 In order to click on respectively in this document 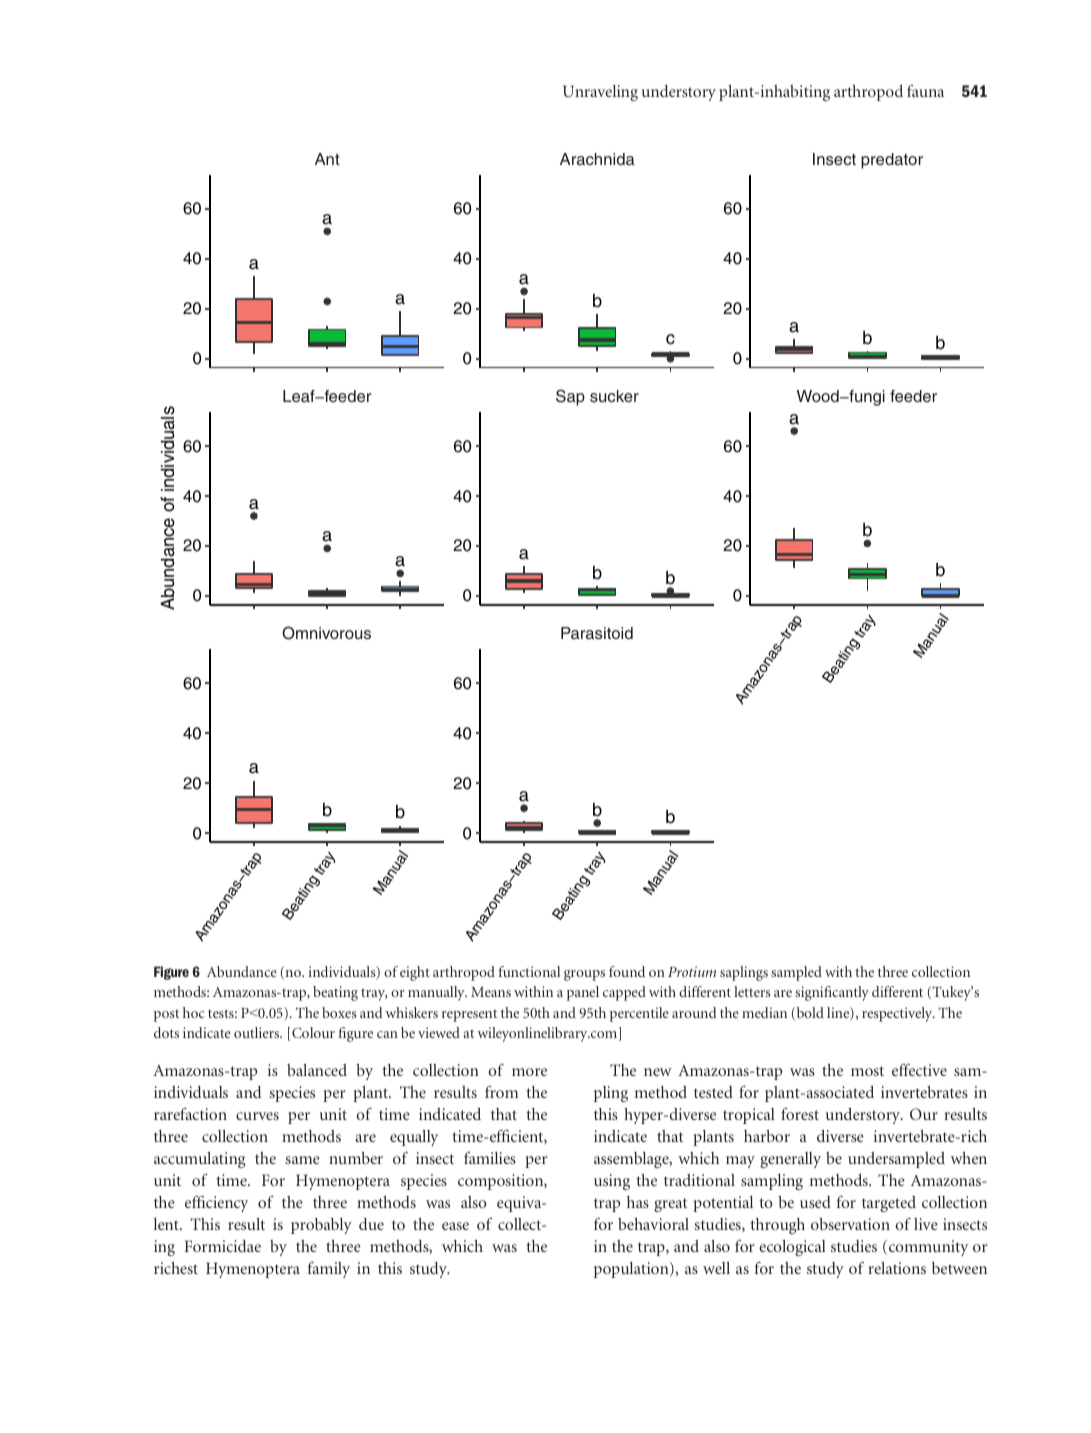, I will do `click(898, 1014)`.
